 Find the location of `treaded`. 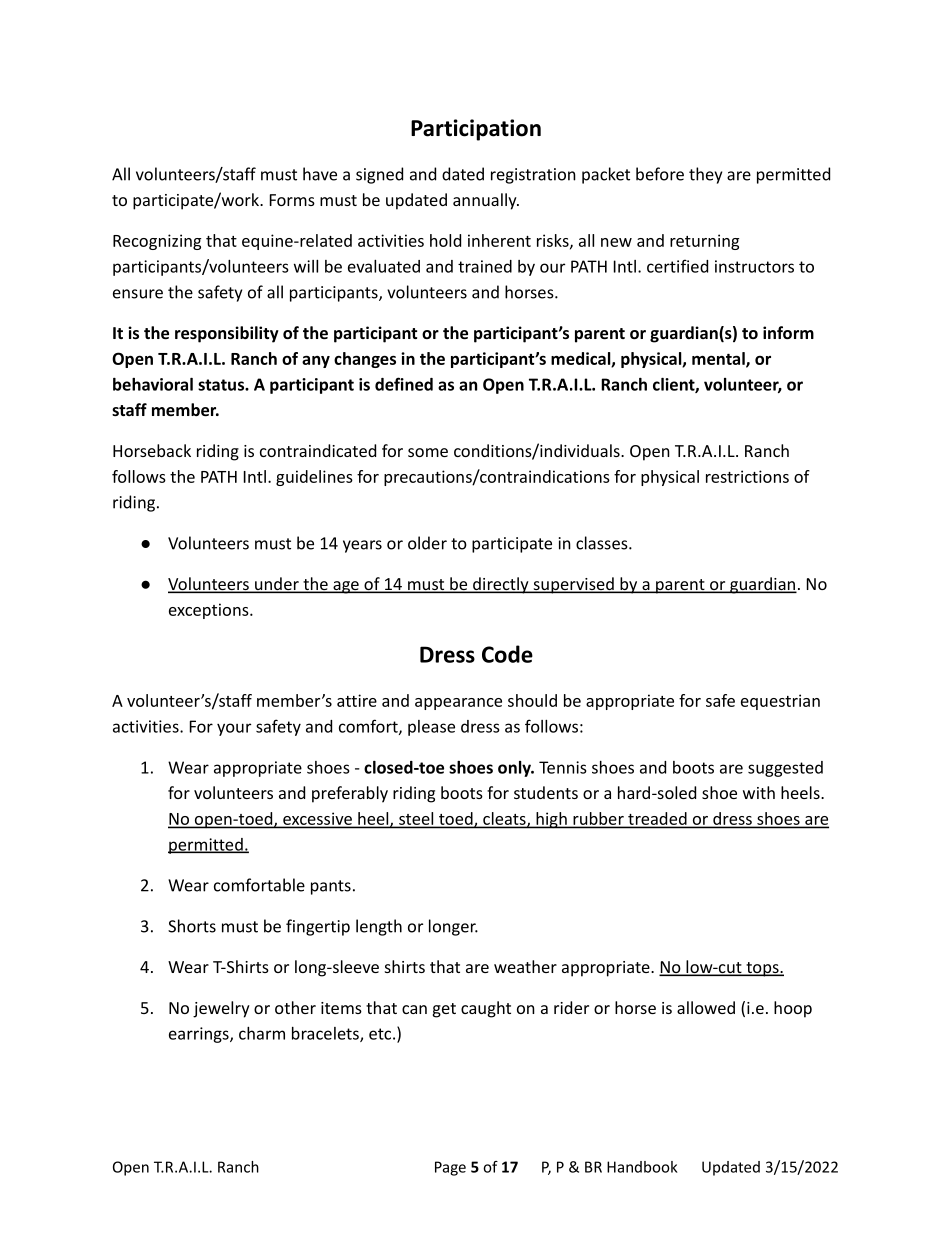

treaded is located at coordinates (657, 819).
